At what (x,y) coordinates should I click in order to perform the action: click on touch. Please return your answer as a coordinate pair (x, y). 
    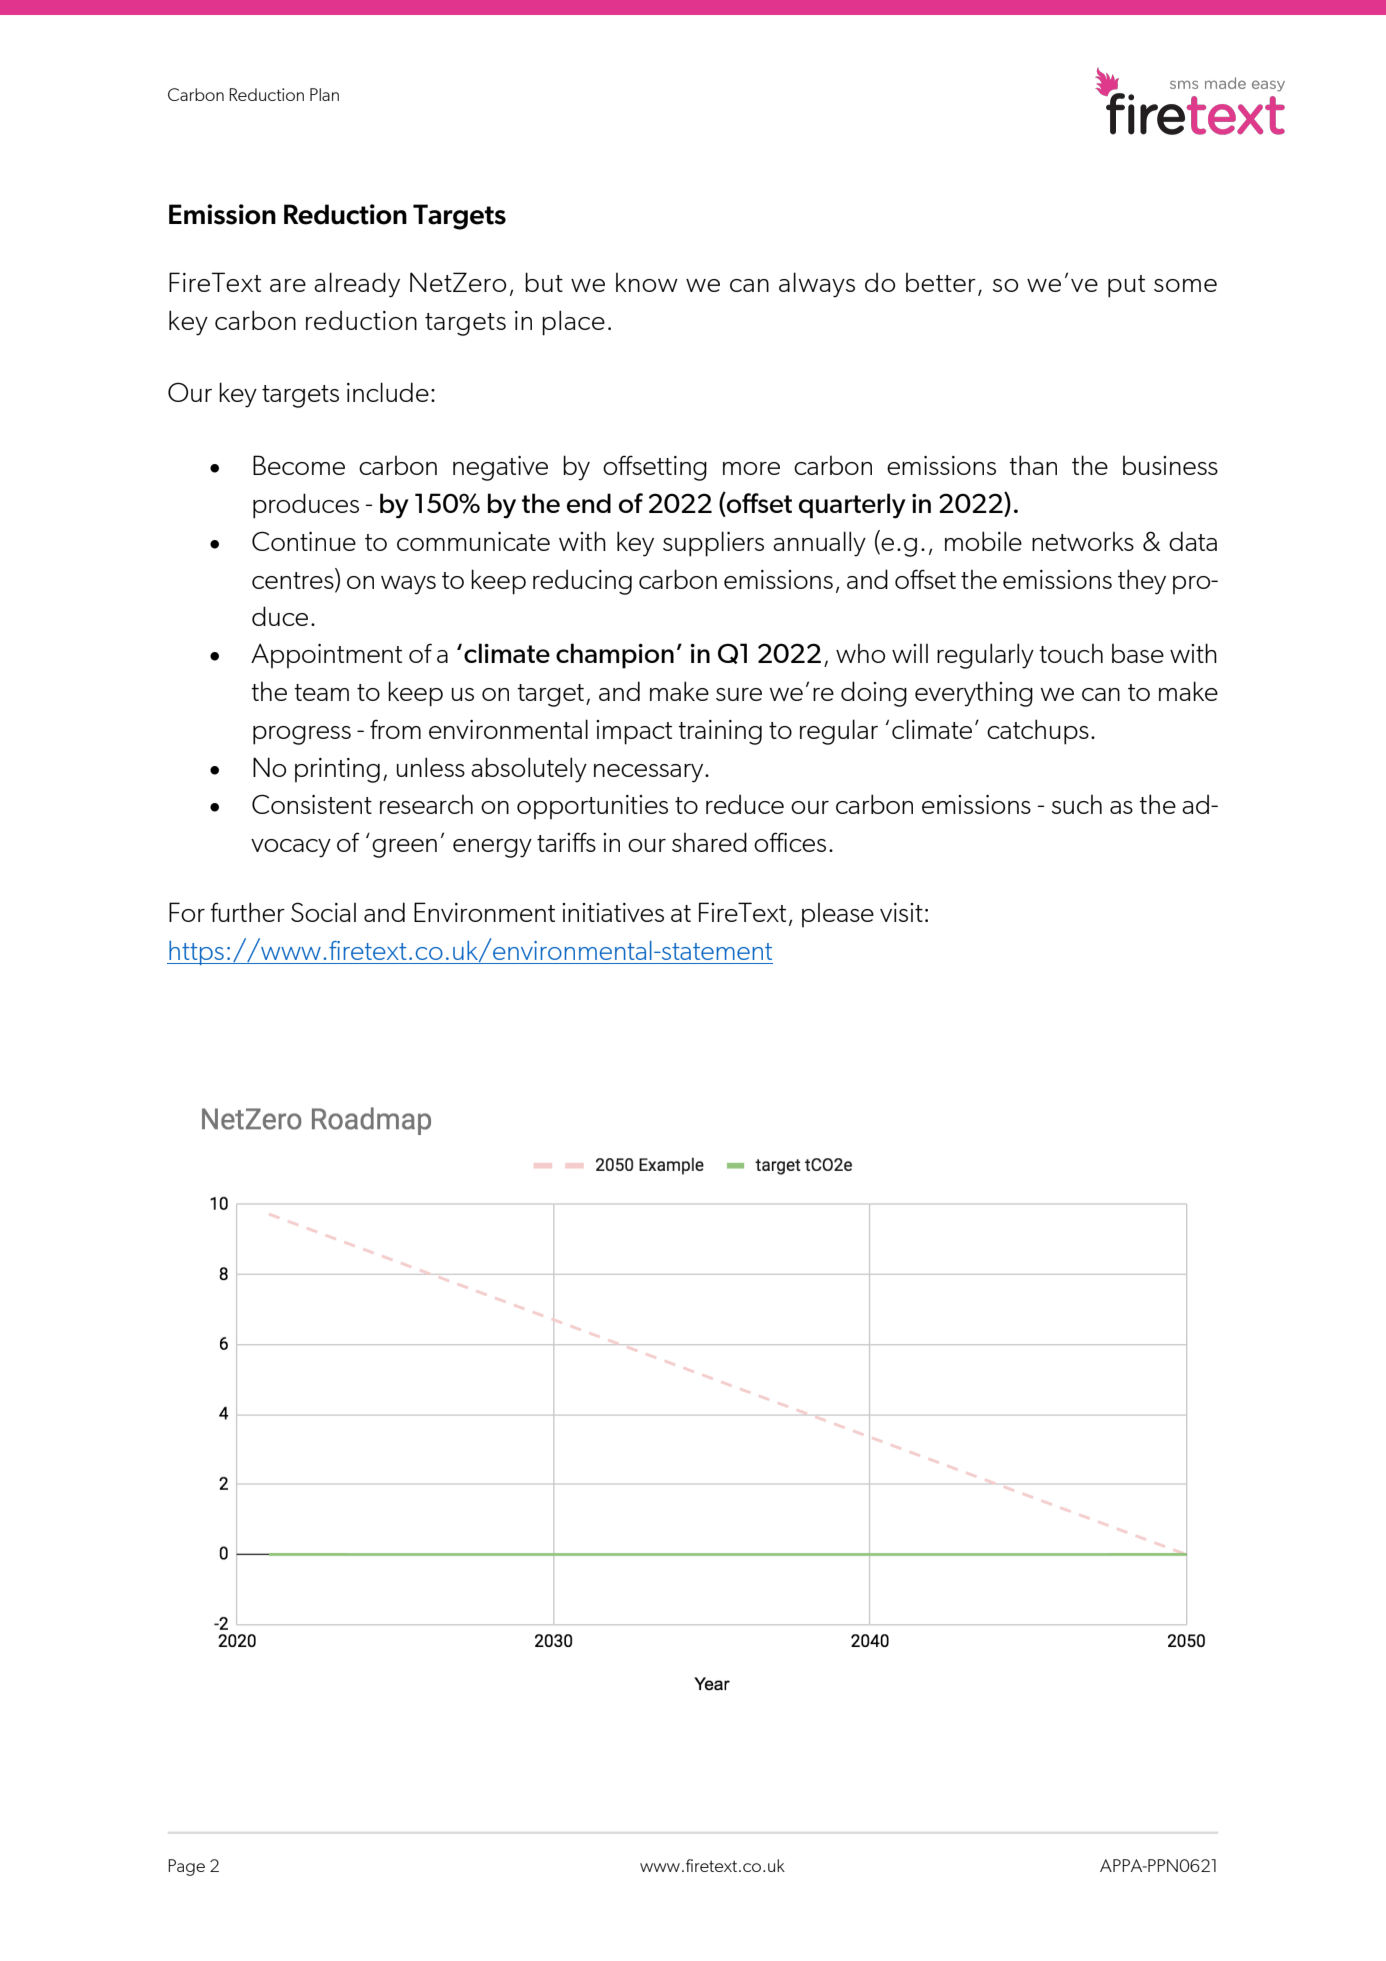
    Looking at the image, I should click on (1071, 653).
